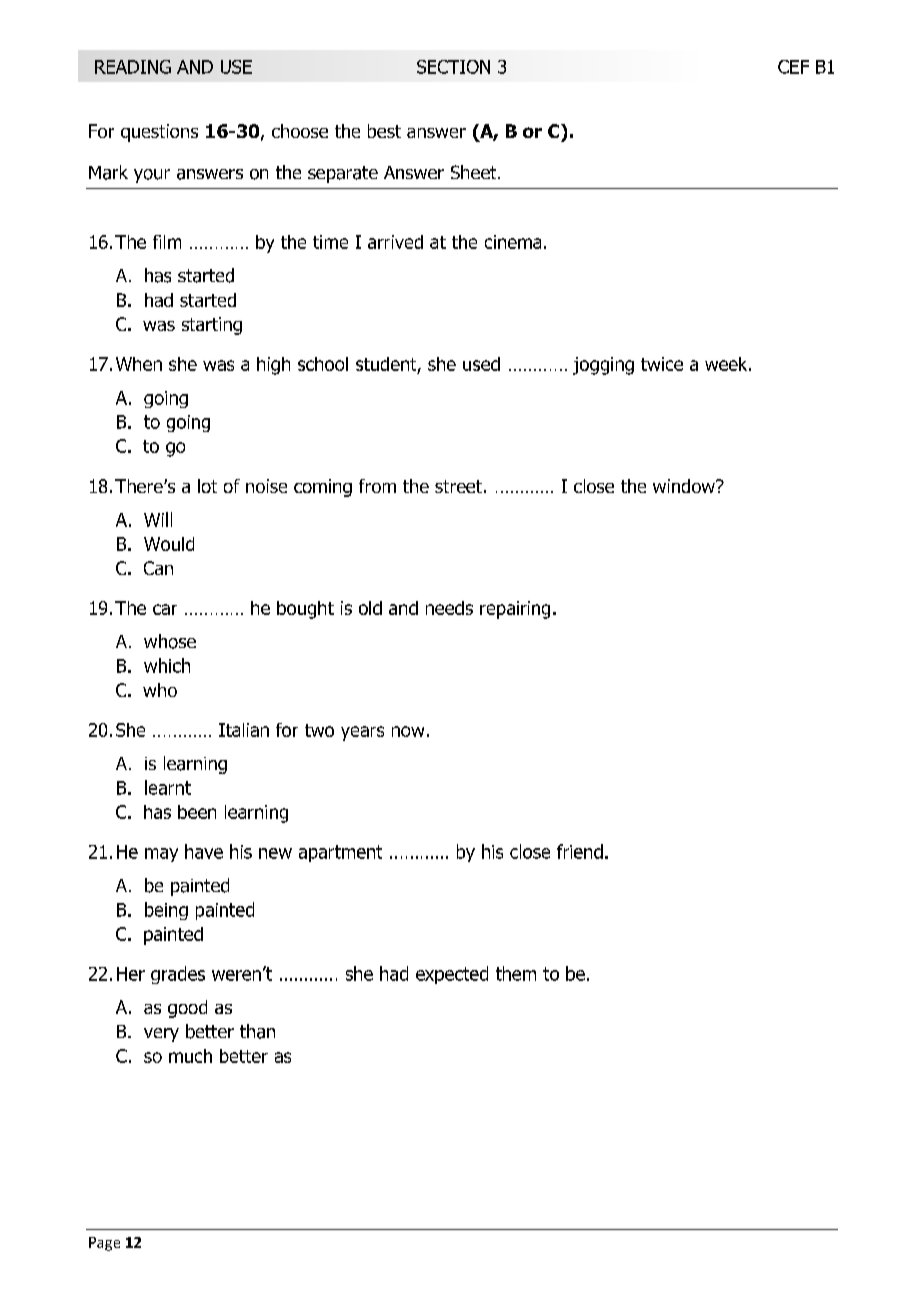  I want to click on questions, so click(159, 133).
